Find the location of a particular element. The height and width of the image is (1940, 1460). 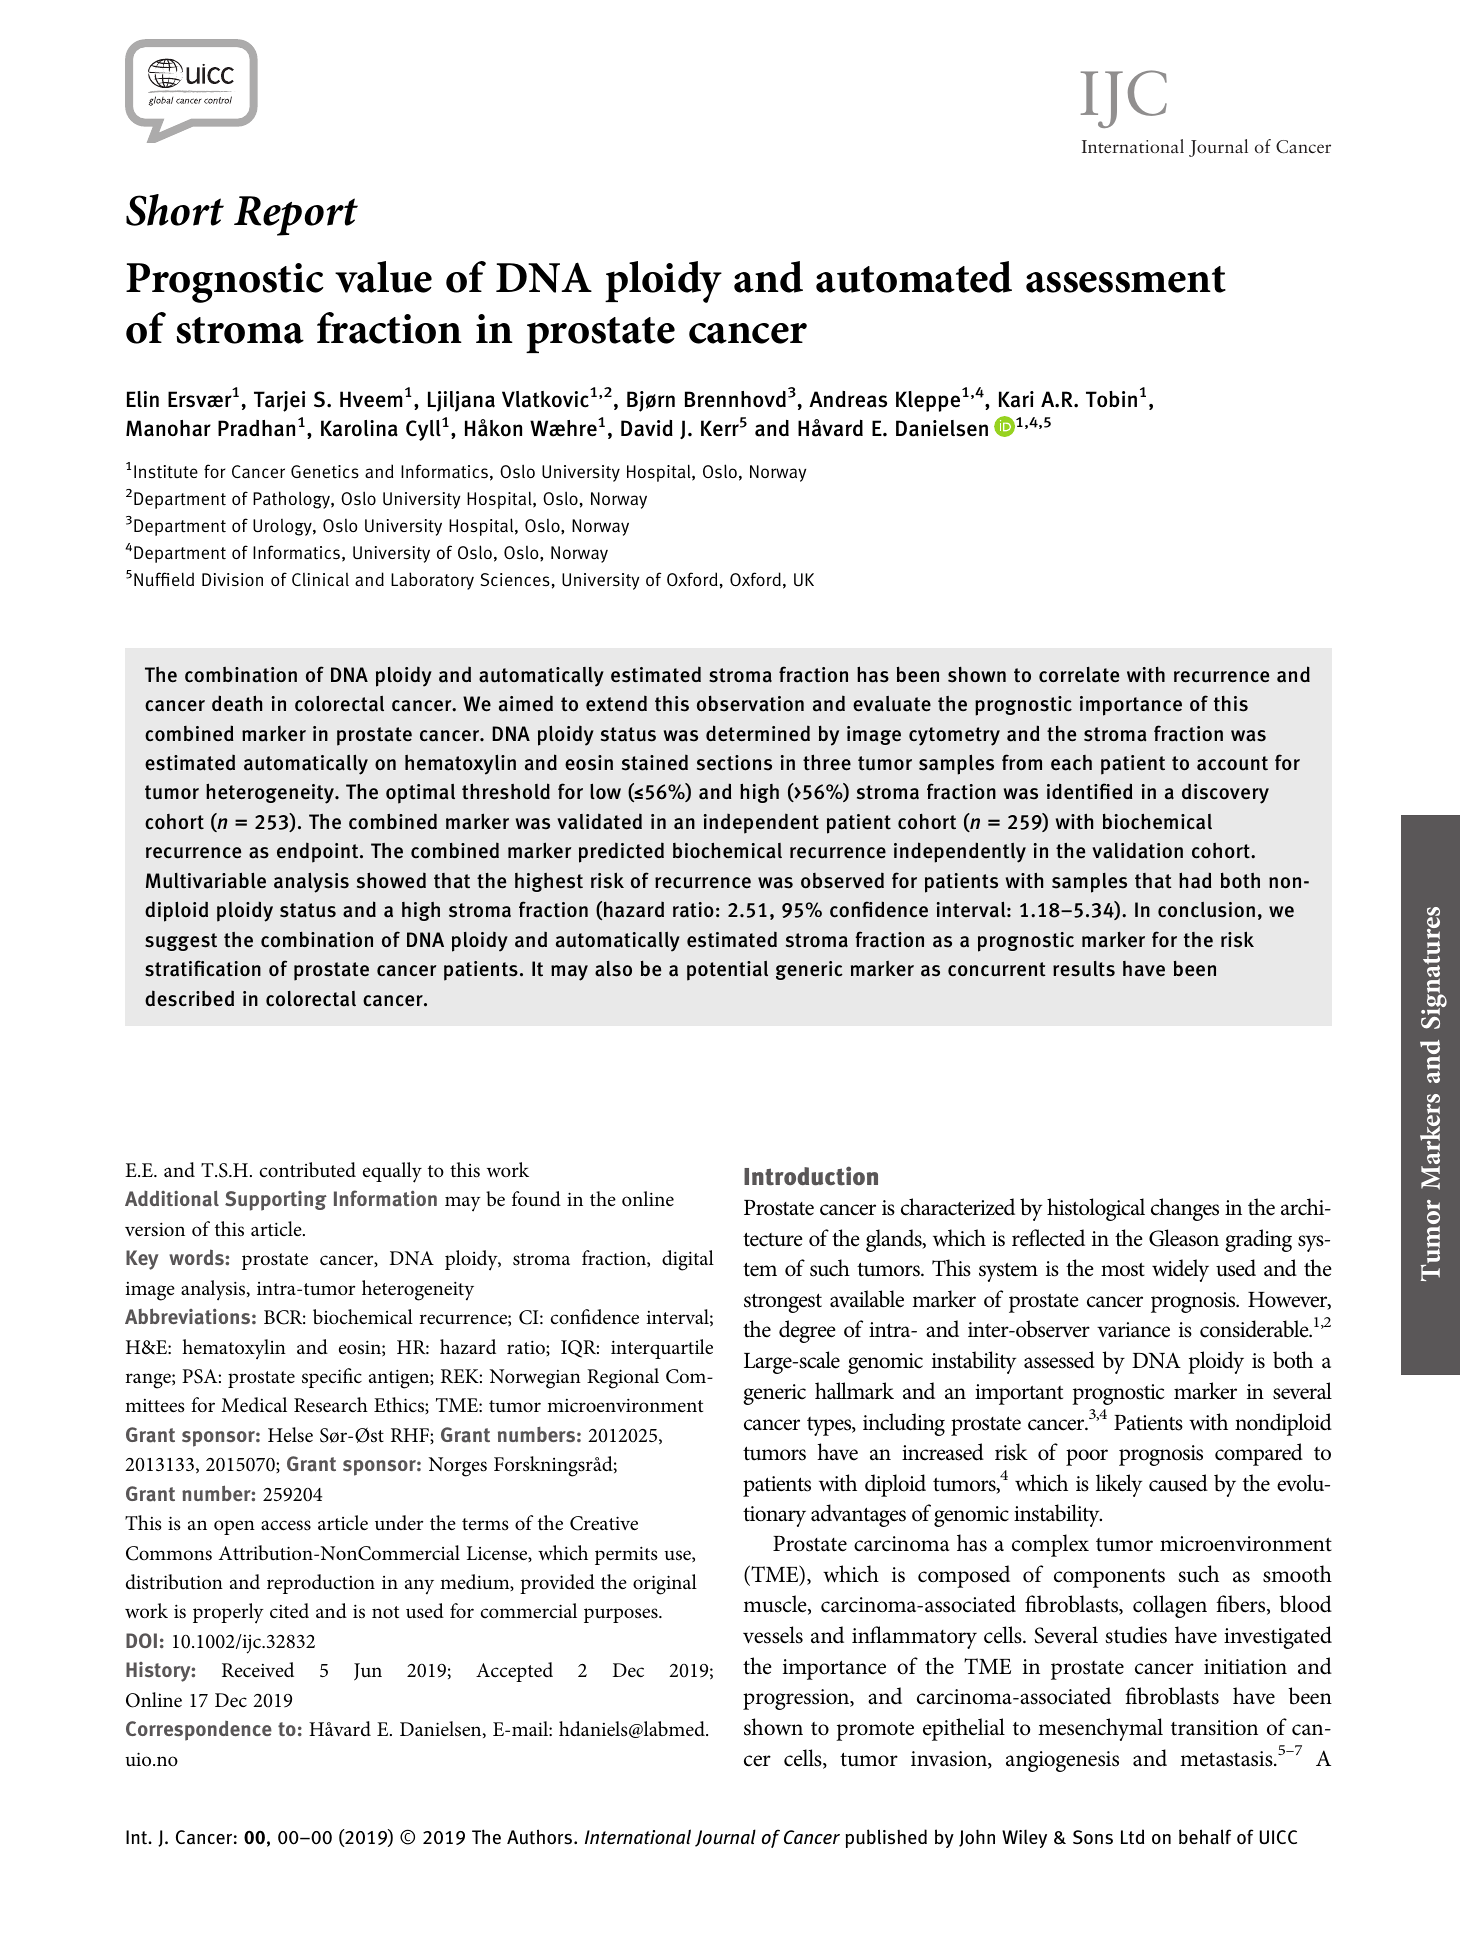

digital is located at coordinates (688, 1260).
